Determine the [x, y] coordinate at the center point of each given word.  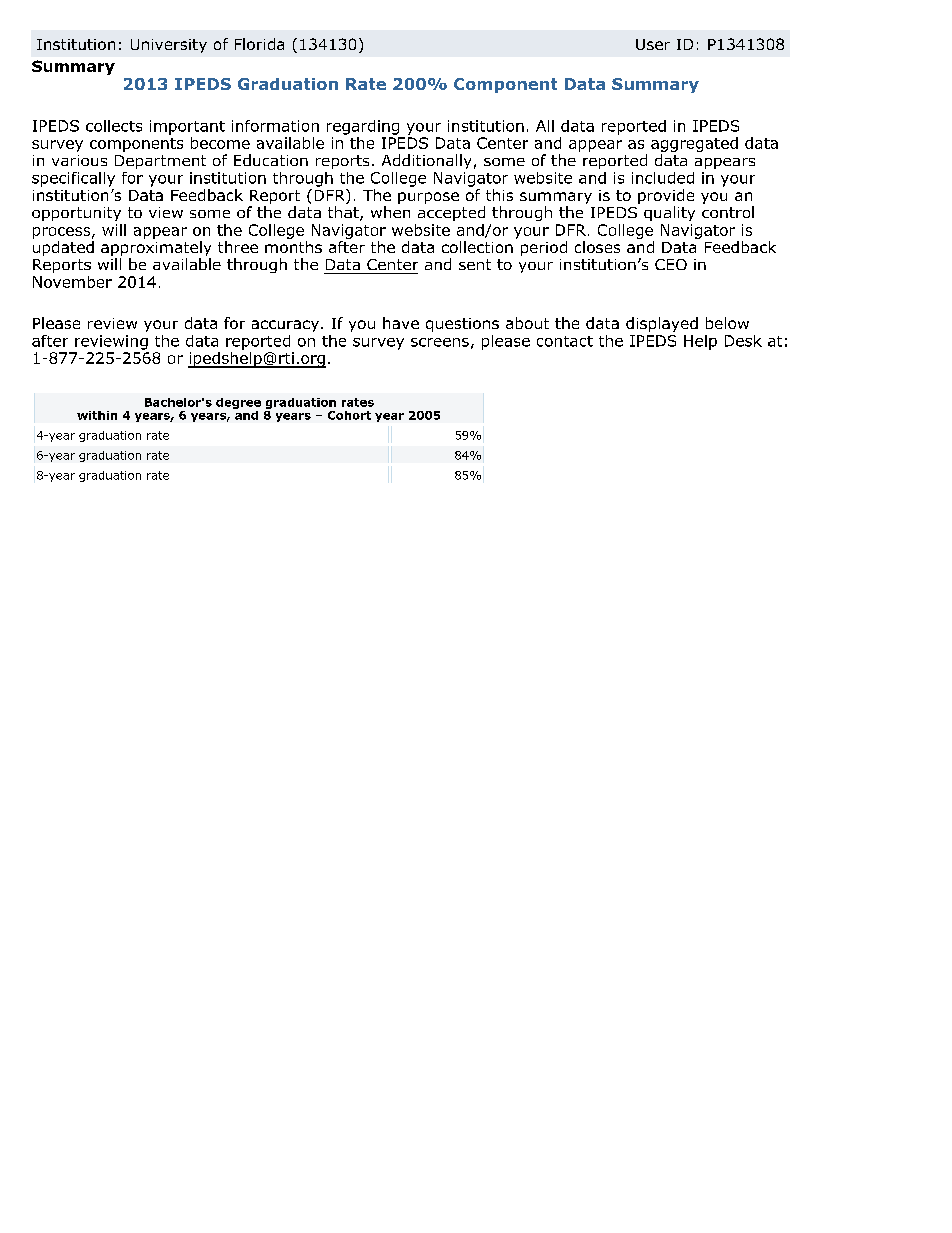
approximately [156, 250]
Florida [259, 44]
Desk [743, 341]
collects [114, 126]
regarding [363, 127]
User [653, 44]
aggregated [694, 146]
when [390, 212]
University [169, 46]
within [97, 415]
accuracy [285, 326]
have [401, 323]
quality [669, 213]
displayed [662, 324]
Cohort [349, 415]
